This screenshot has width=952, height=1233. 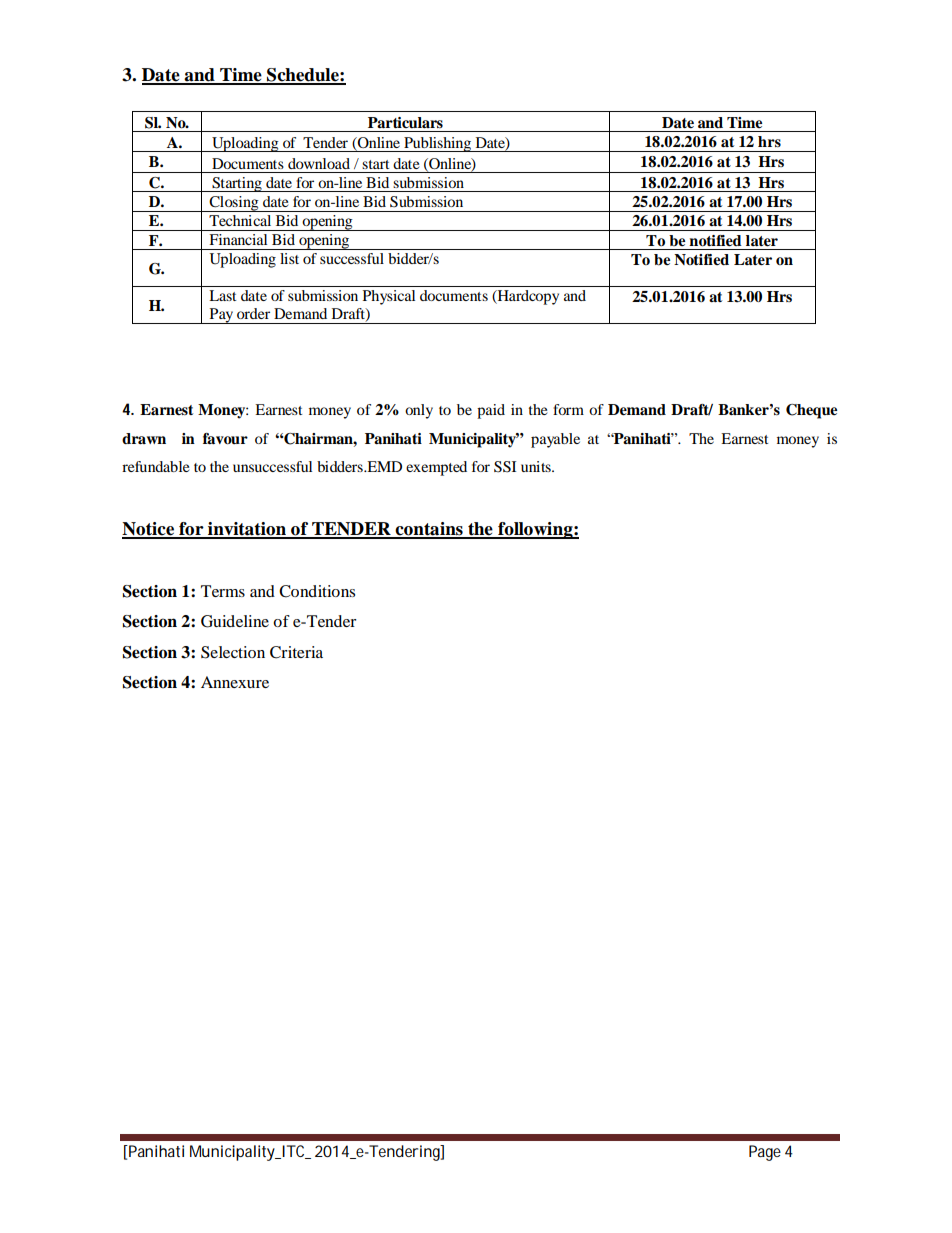 I want to click on Cheque, so click(x=811, y=411).
